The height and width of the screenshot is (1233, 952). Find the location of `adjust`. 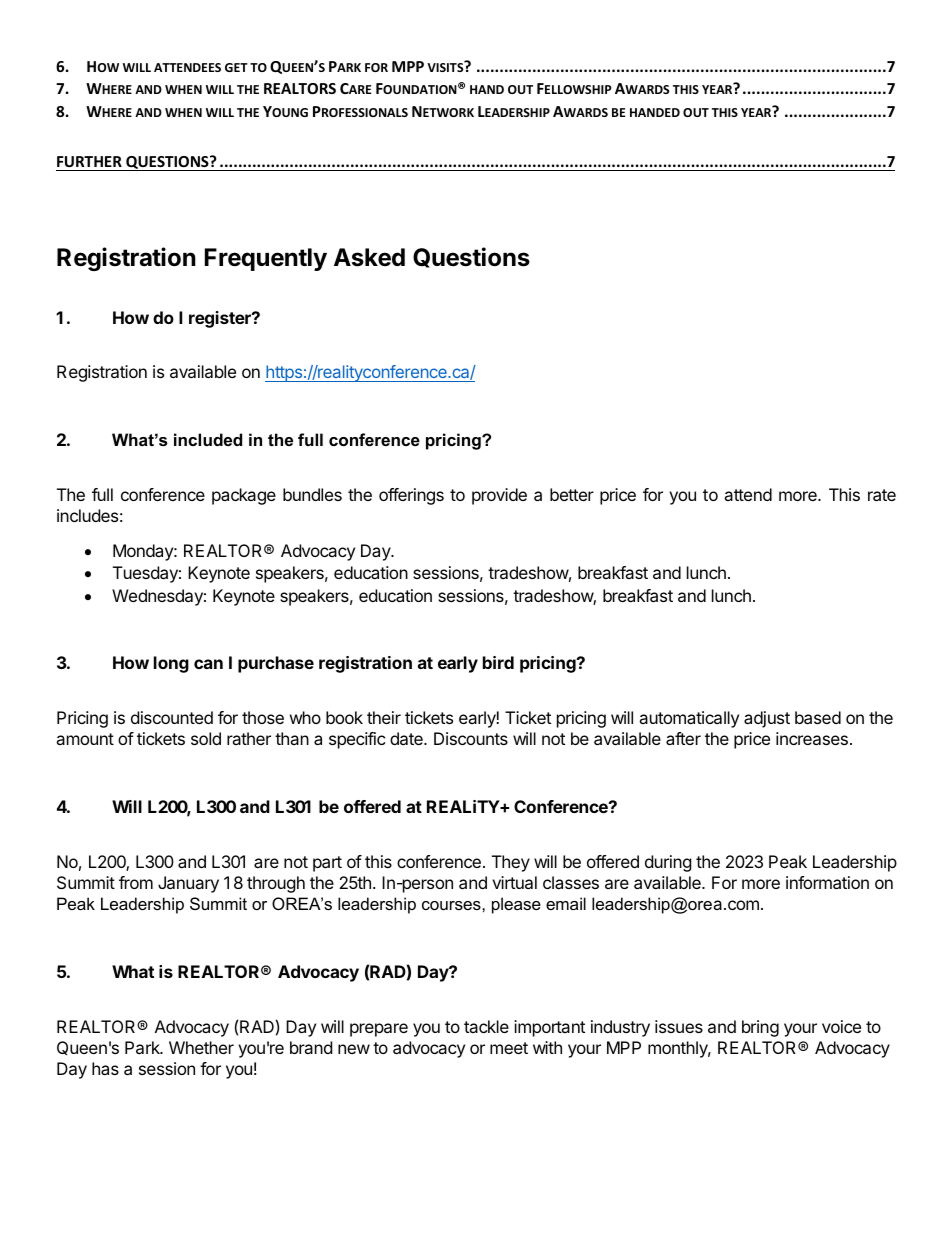

adjust is located at coordinates (767, 719).
